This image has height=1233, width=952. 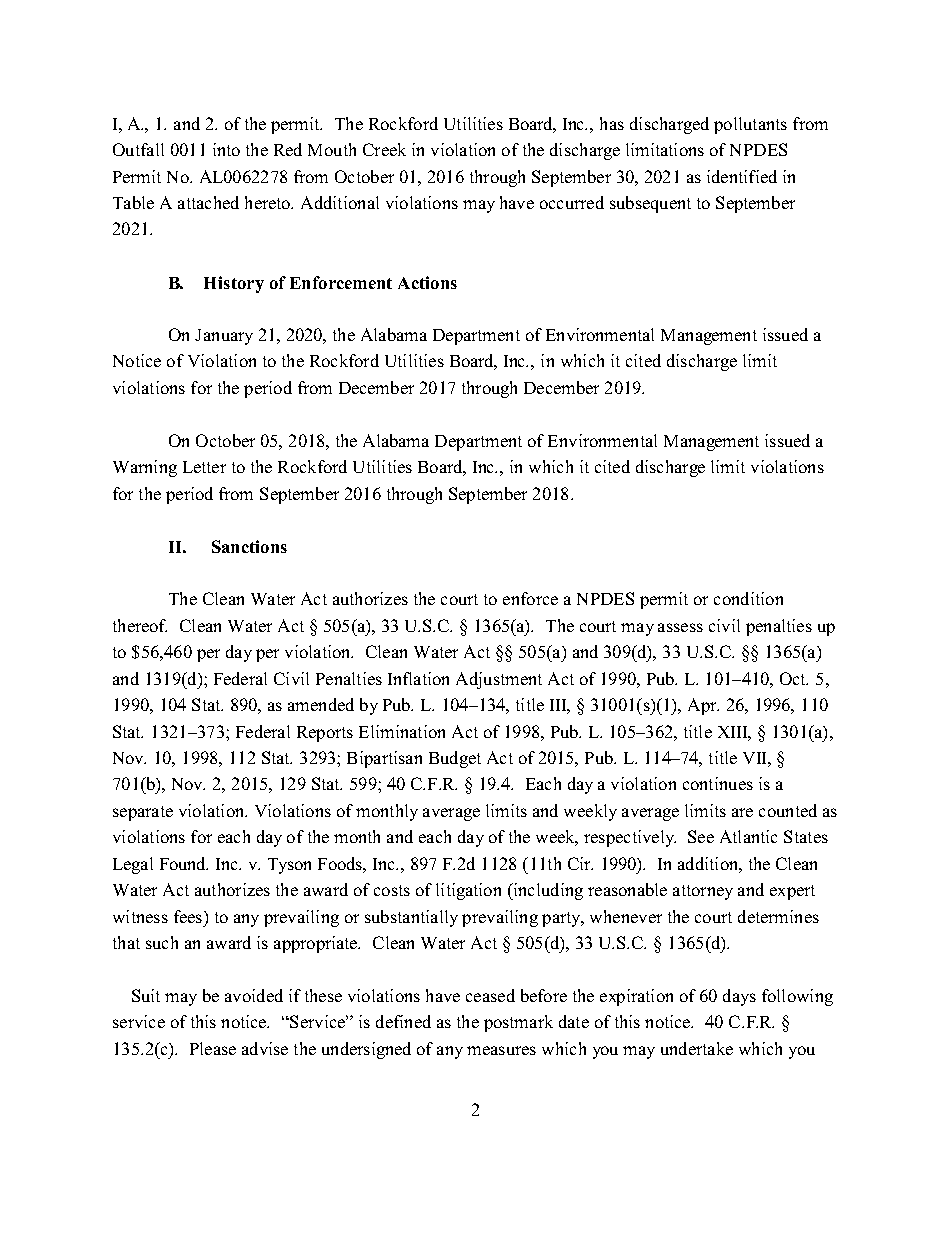 What do you see at coordinates (455, 759) in the image?
I see `Budget` at bounding box center [455, 759].
